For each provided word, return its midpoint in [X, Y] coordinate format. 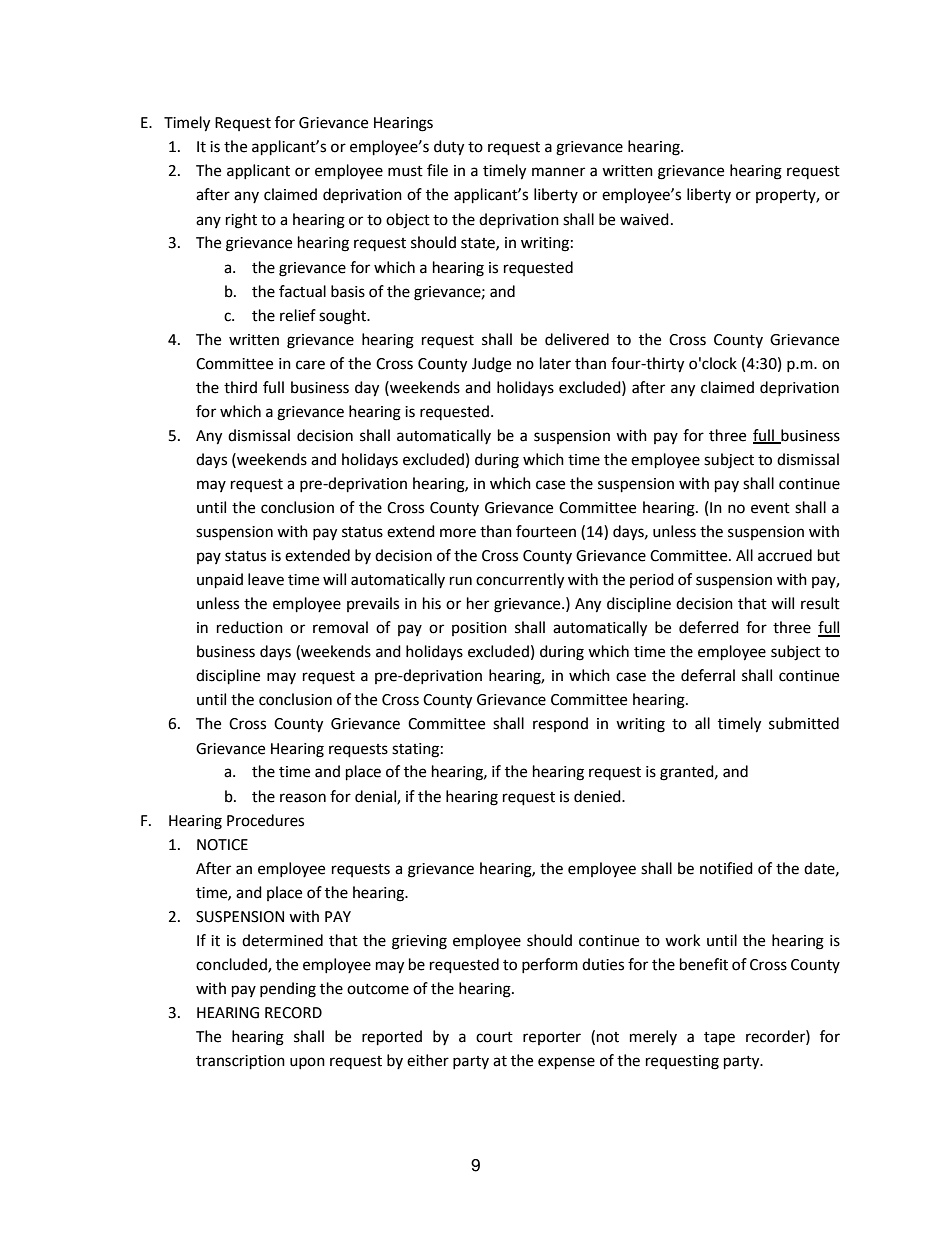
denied [598, 796]
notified [726, 868]
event [770, 508]
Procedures [265, 820]
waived [644, 219]
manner [558, 172]
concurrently [520, 581]
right [241, 221]
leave [266, 579]
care [310, 365]
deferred [709, 627]
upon [307, 1063]
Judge [491, 365]
